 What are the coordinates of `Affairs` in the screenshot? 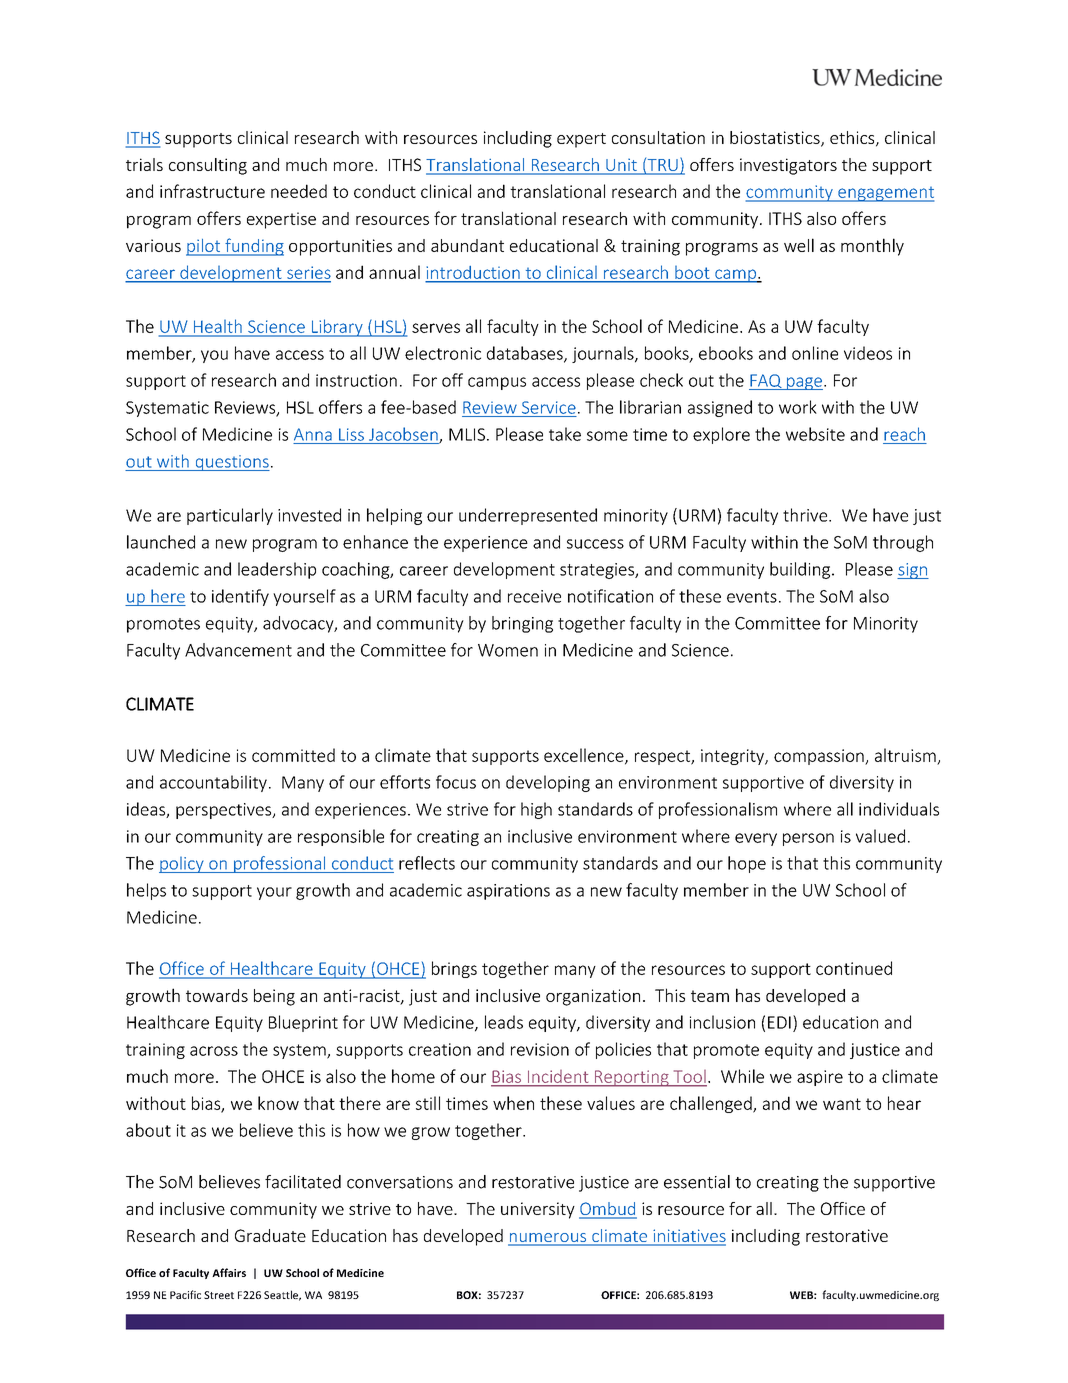 It's located at (229, 1272).
